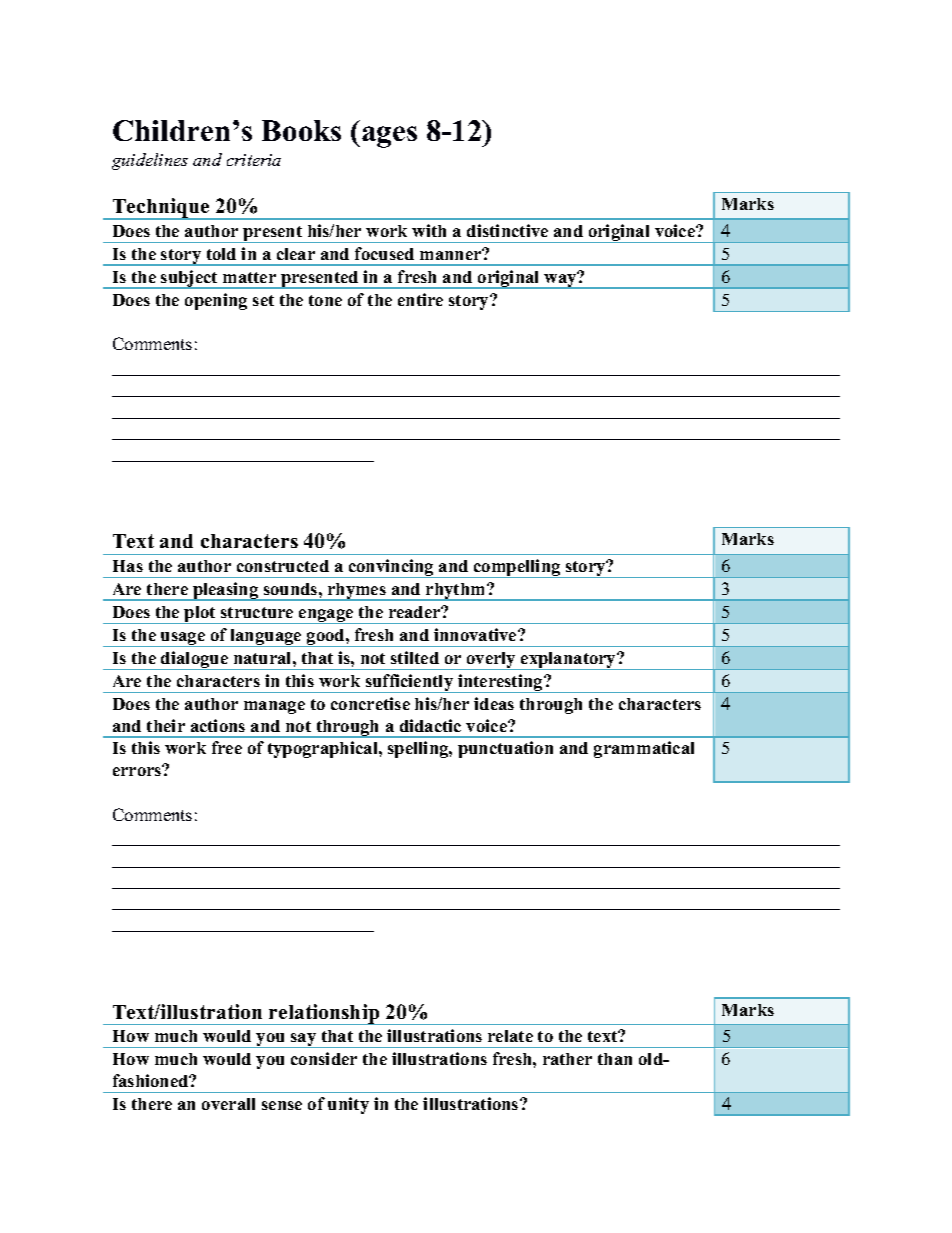  What do you see at coordinates (228, 1104) in the screenshot?
I see `overall` at bounding box center [228, 1104].
